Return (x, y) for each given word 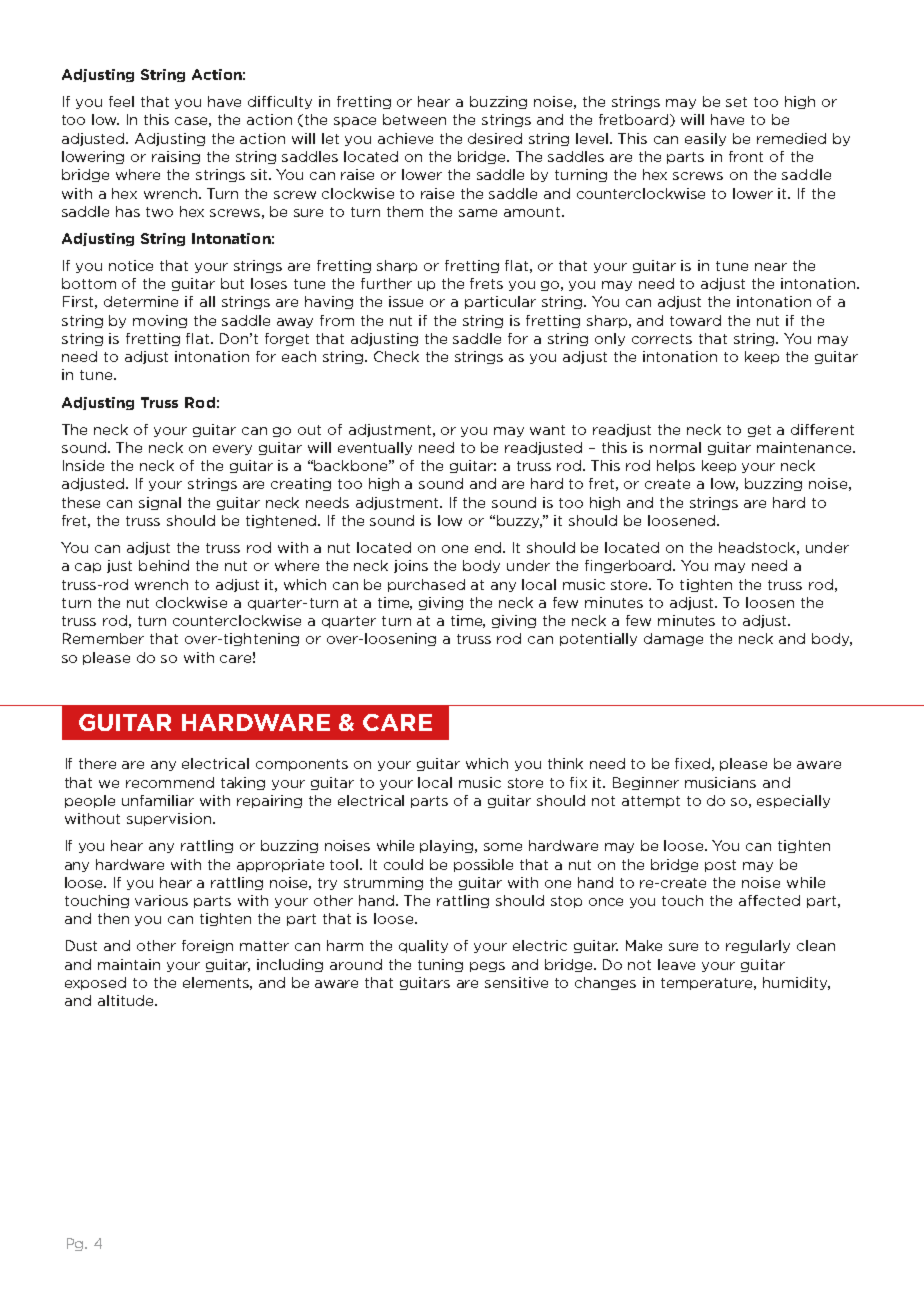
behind (164, 565)
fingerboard (629, 566)
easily (705, 139)
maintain (129, 964)
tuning (440, 965)
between (414, 119)
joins (411, 566)
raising (176, 157)
